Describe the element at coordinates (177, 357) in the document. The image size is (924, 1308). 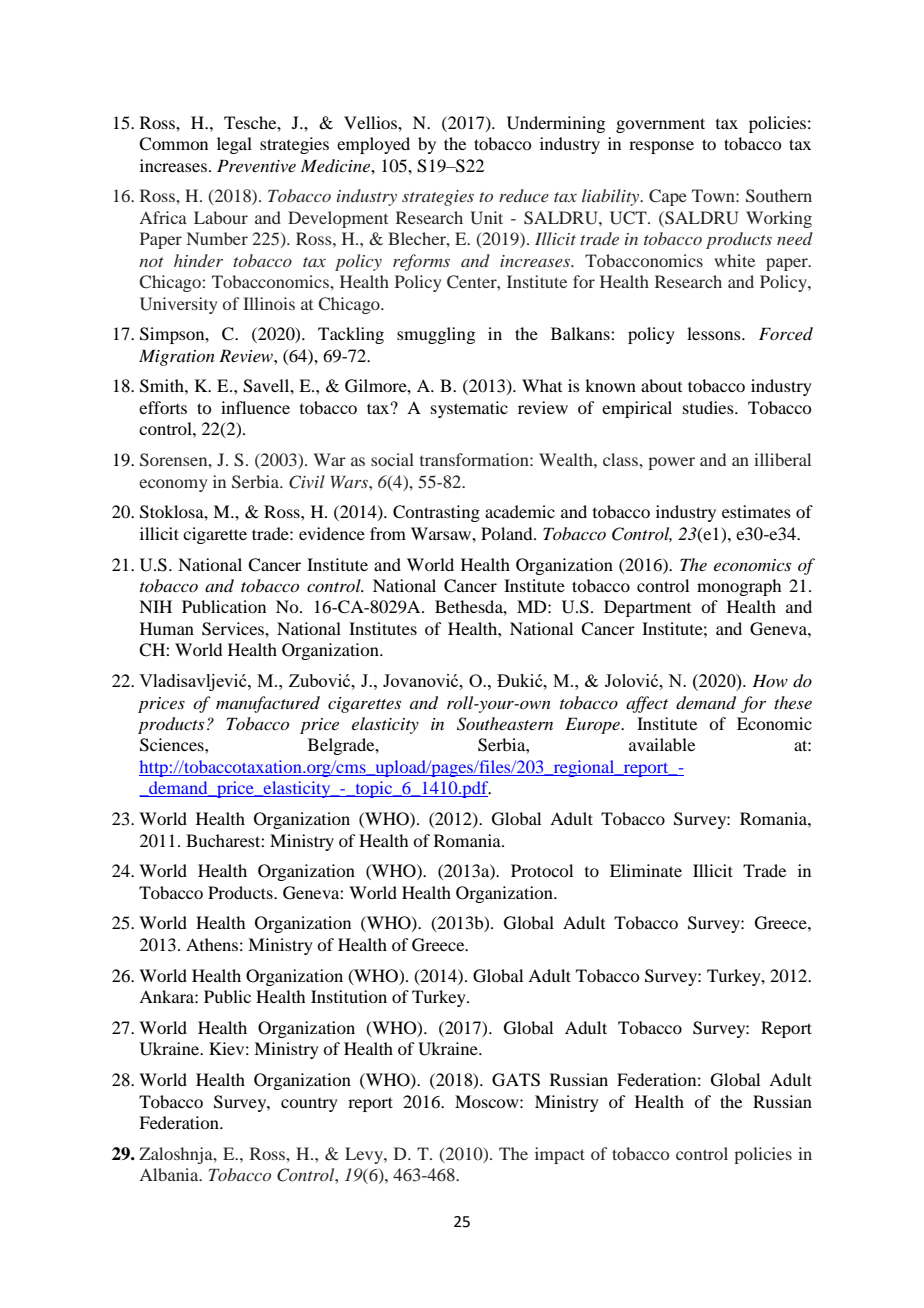
I see `Migration` at that location.
